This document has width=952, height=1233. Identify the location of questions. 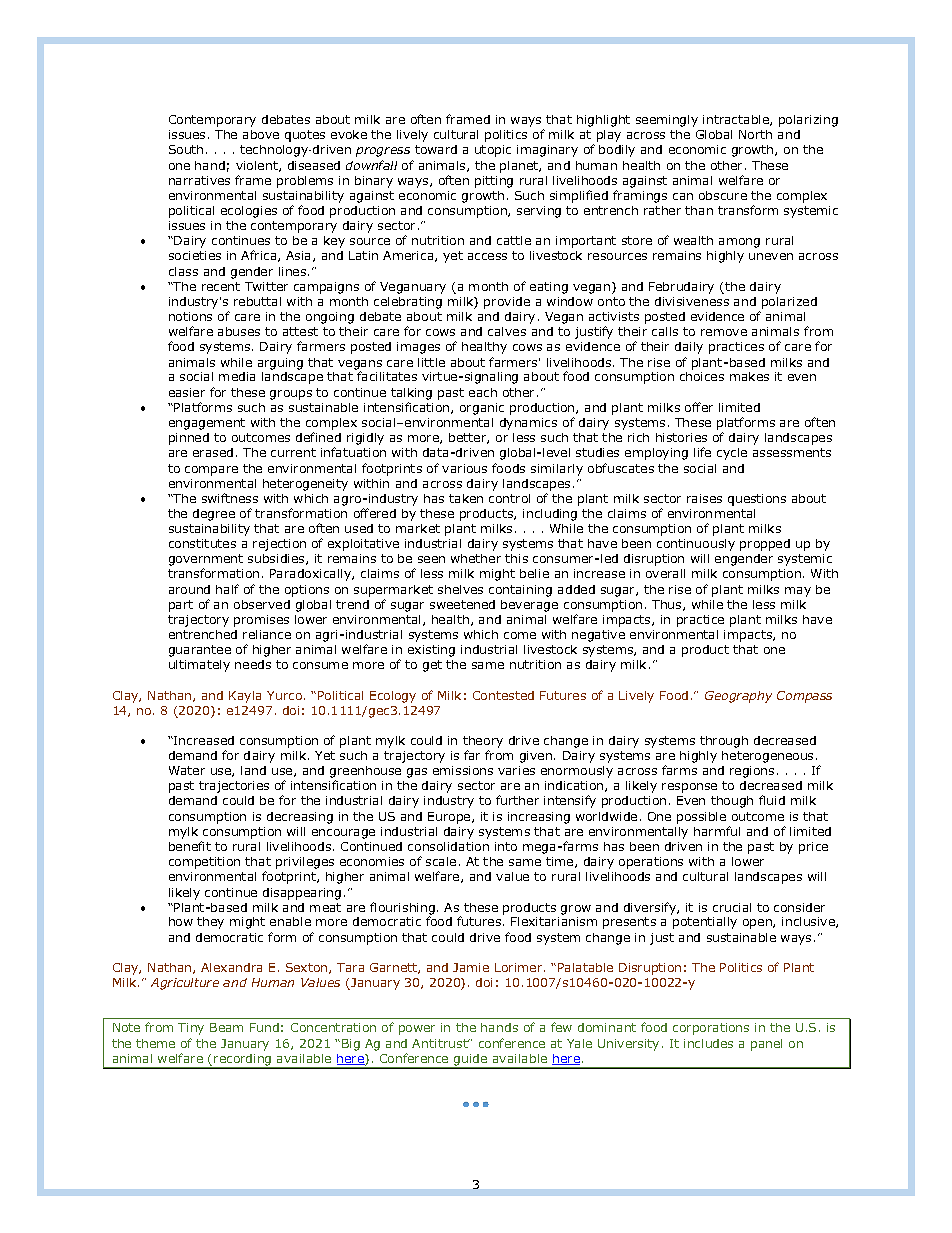
(757, 500).
